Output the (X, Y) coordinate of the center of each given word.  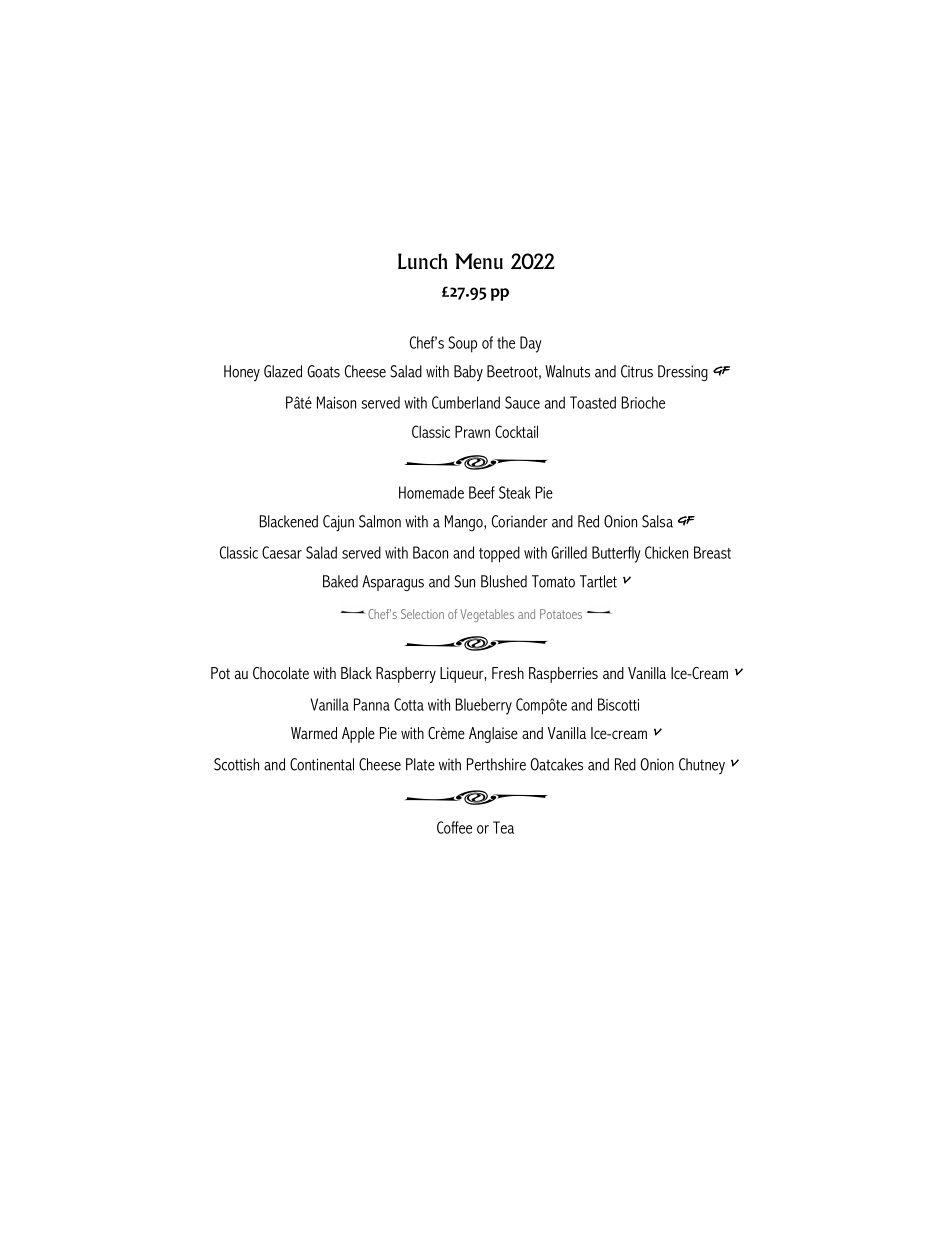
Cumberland (466, 402)
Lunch (422, 261)
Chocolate (281, 673)
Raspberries (563, 675)
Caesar (282, 552)
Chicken (666, 552)
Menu (479, 261)
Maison (336, 402)
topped (499, 554)
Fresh (508, 673)
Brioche (643, 402)
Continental (322, 764)
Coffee (454, 827)
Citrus (637, 371)
